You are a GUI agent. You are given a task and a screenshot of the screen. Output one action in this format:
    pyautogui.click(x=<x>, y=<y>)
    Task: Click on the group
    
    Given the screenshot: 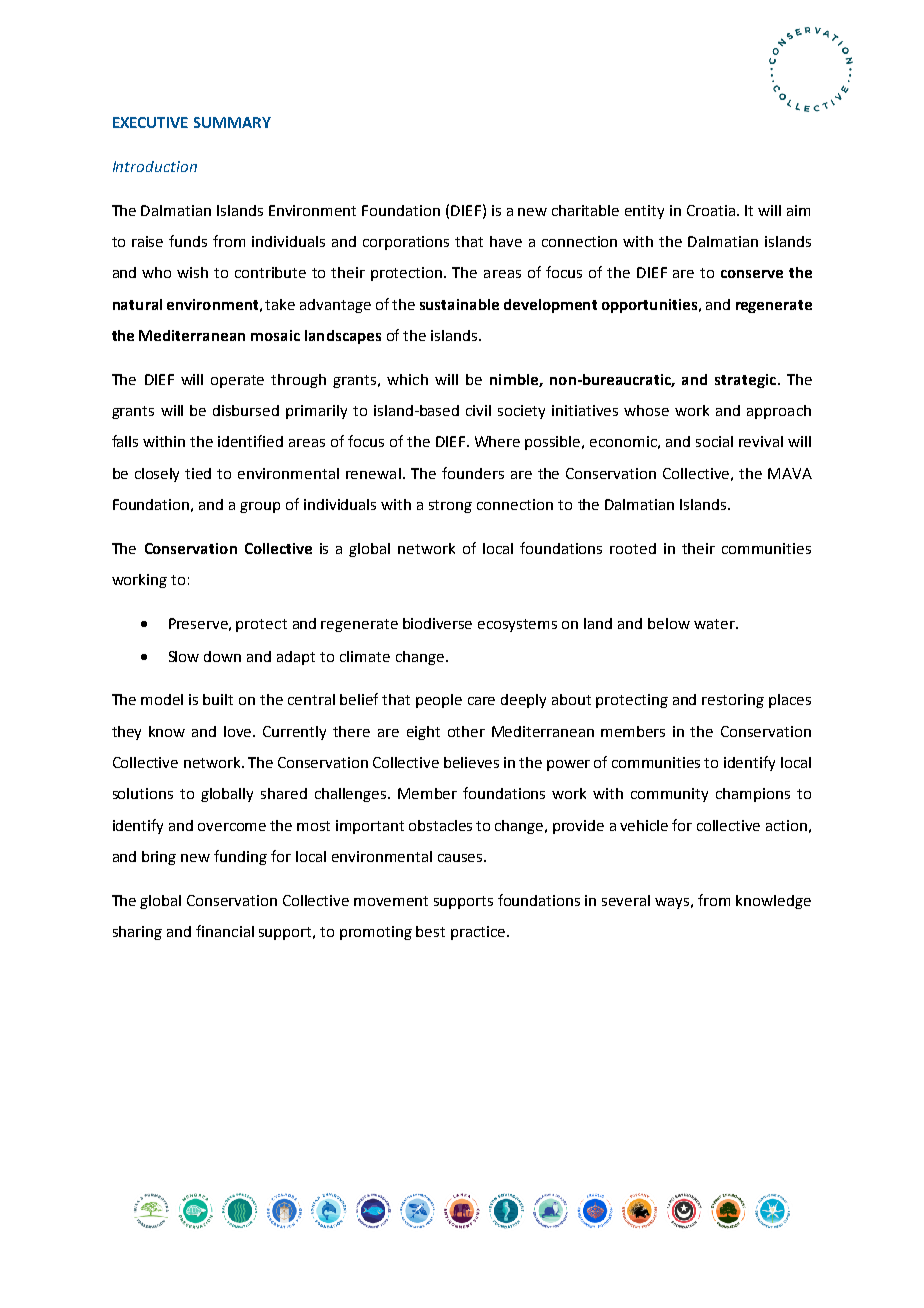 What is the action you would take?
    pyautogui.click(x=260, y=507)
